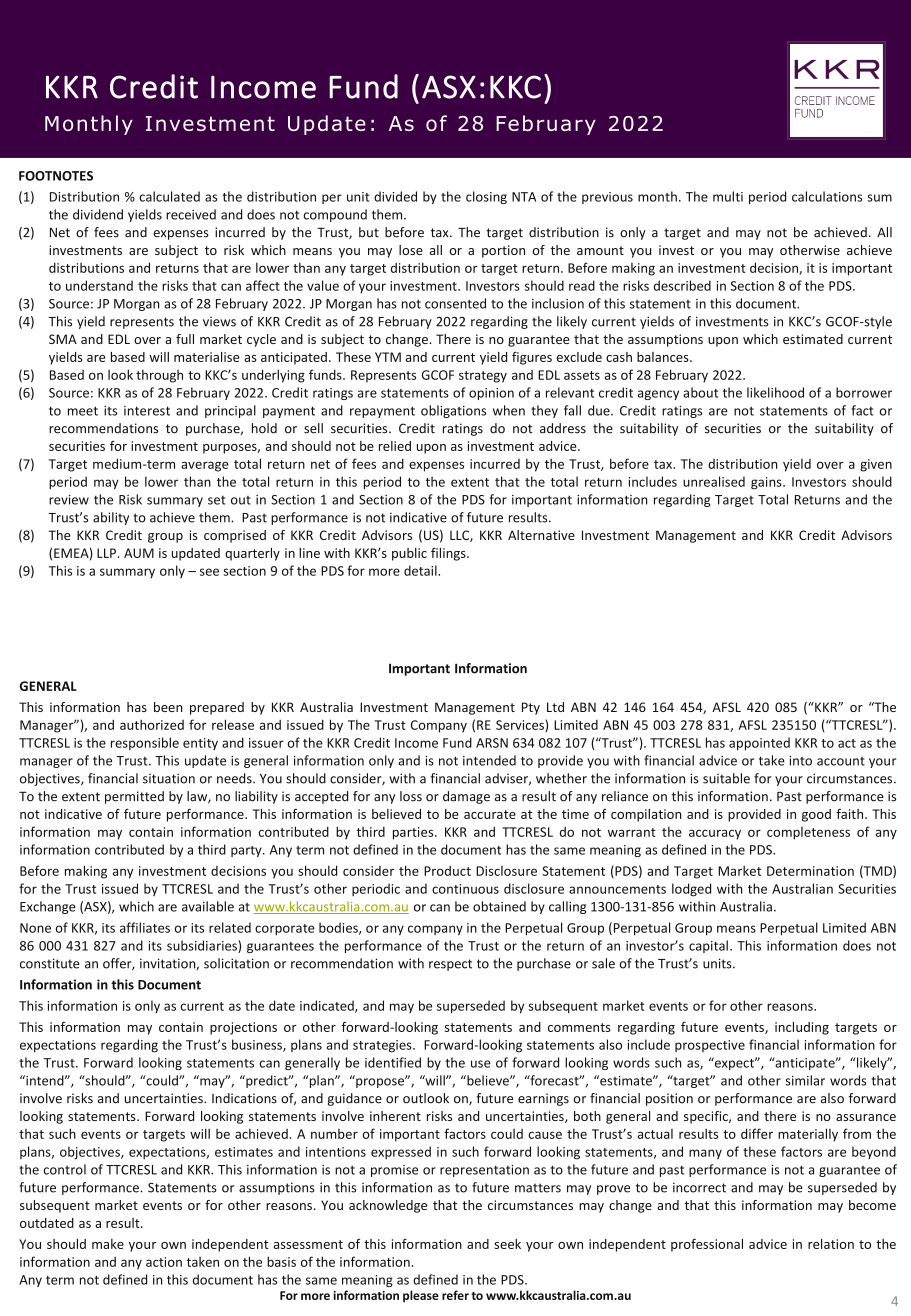 This document has width=911, height=1316. What do you see at coordinates (831, 1244) in the document?
I see `relation` at bounding box center [831, 1244].
